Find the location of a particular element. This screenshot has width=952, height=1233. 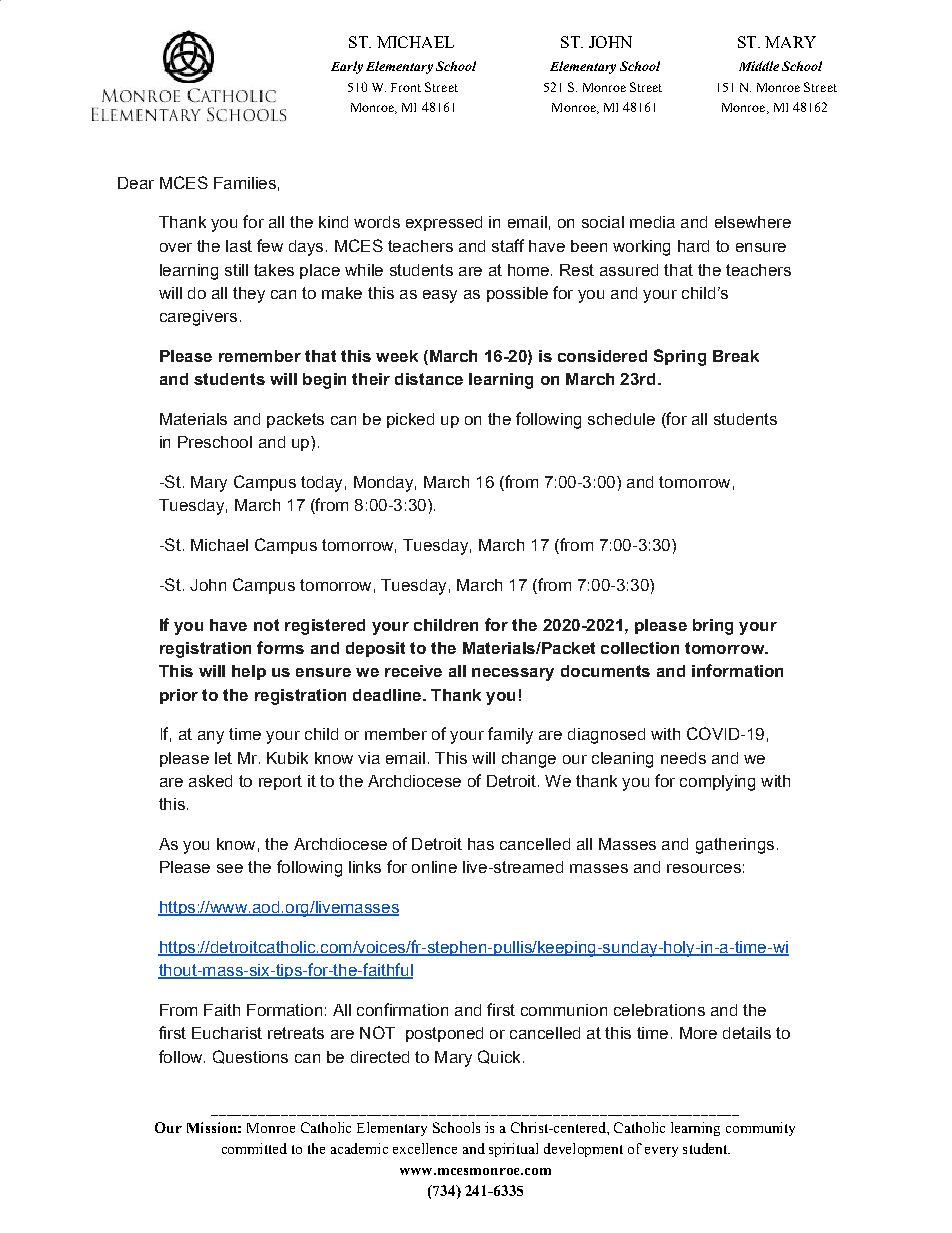

Front is located at coordinates (406, 87).
